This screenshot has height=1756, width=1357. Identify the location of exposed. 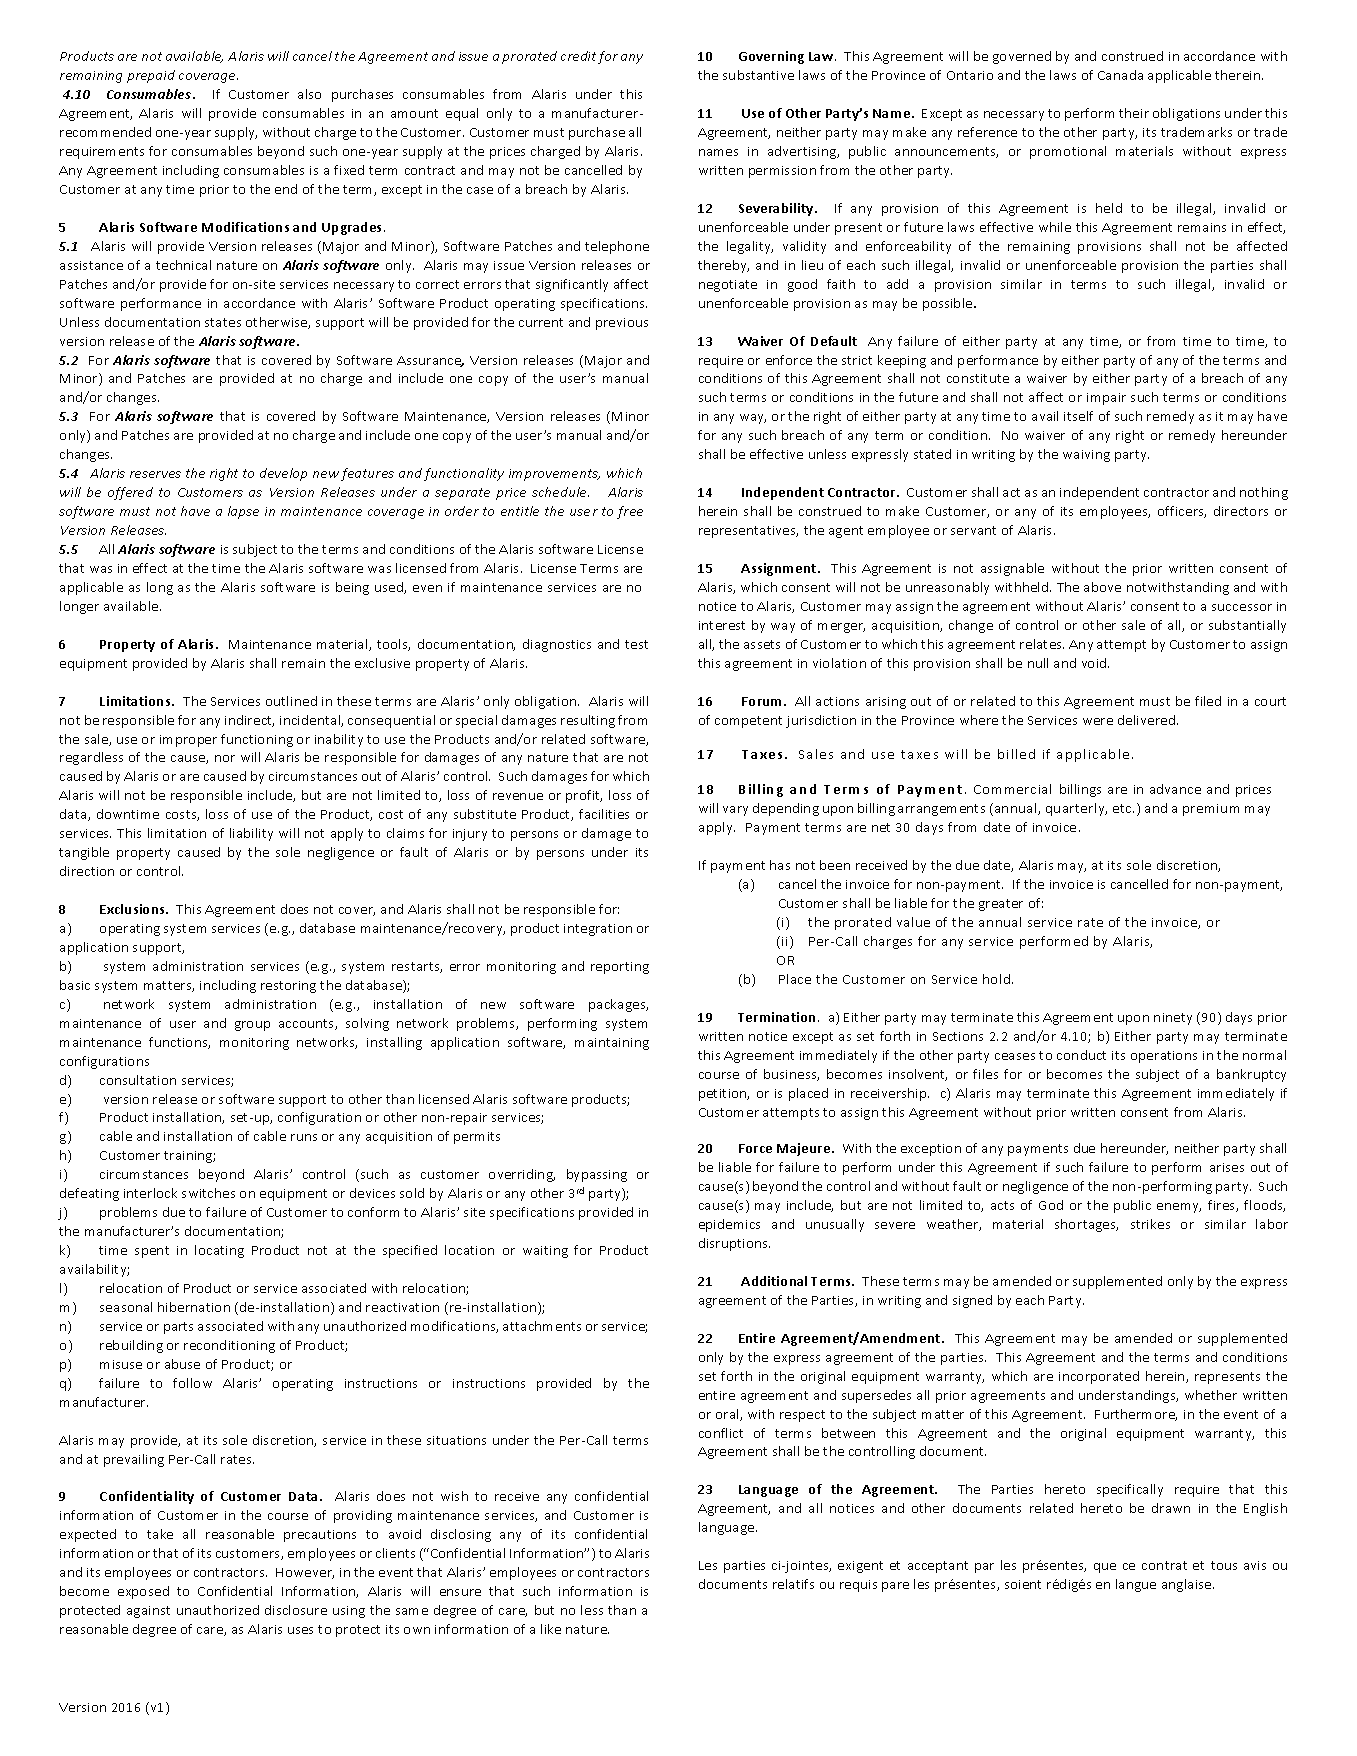
(143, 1592).
